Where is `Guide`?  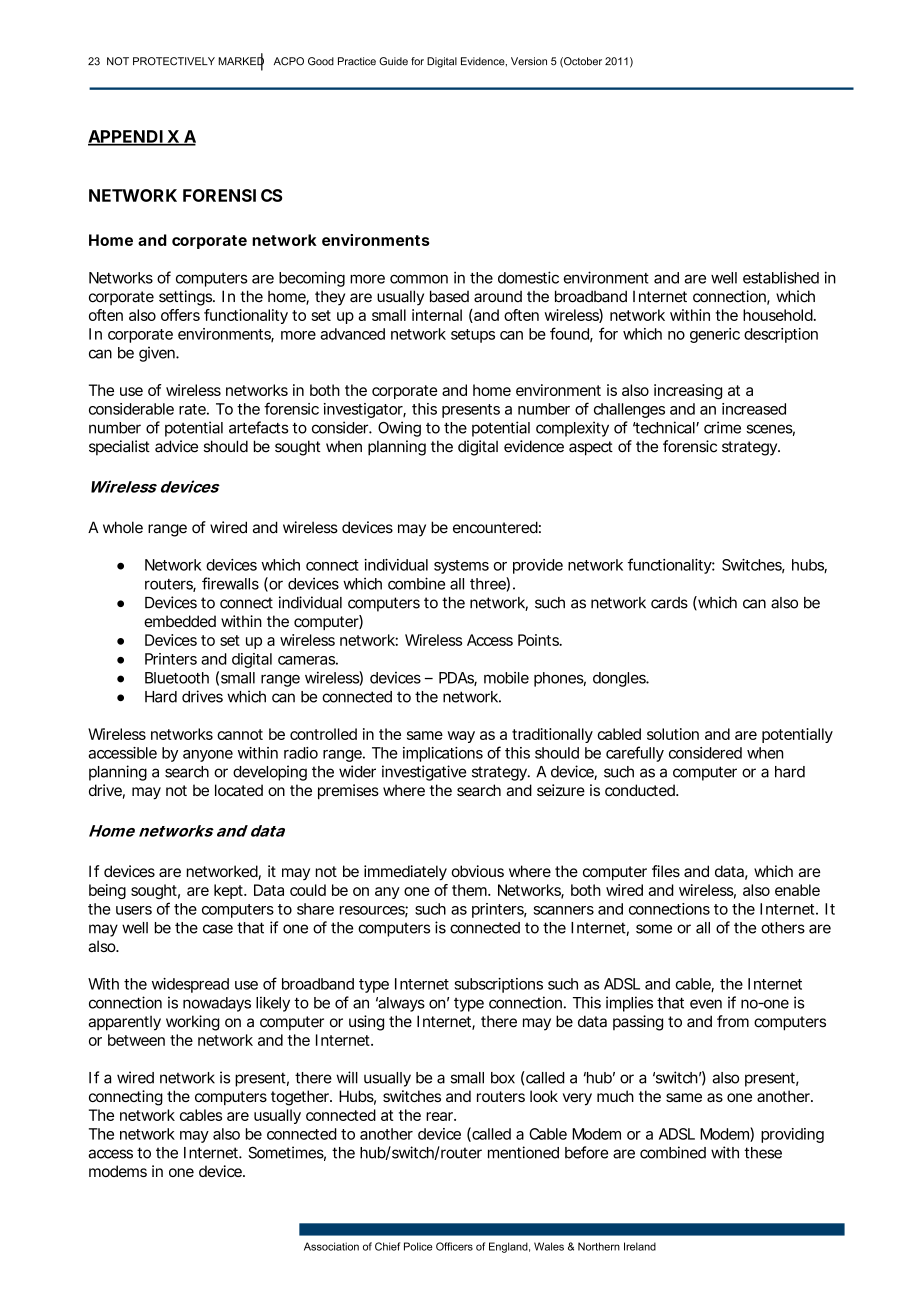
Guide is located at coordinates (393, 61).
